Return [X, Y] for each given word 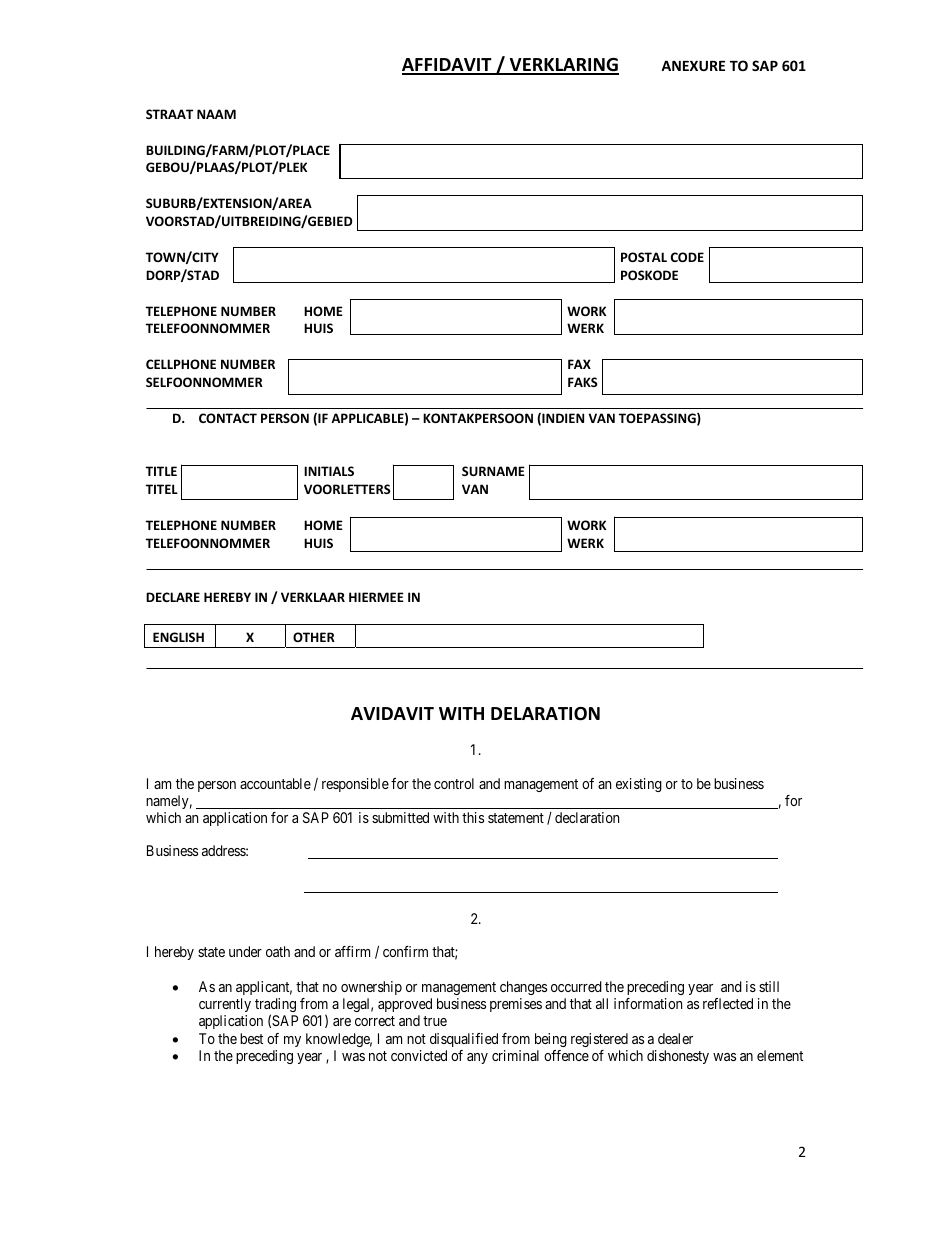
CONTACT [228, 418]
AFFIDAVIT [448, 66]
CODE [687, 257]
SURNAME [493, 471]
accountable [275, 783]
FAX [579, 364]
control [454, 783]
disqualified [464, 1040]
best [251, 1038]
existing [639, 785]
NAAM [216, 114]
